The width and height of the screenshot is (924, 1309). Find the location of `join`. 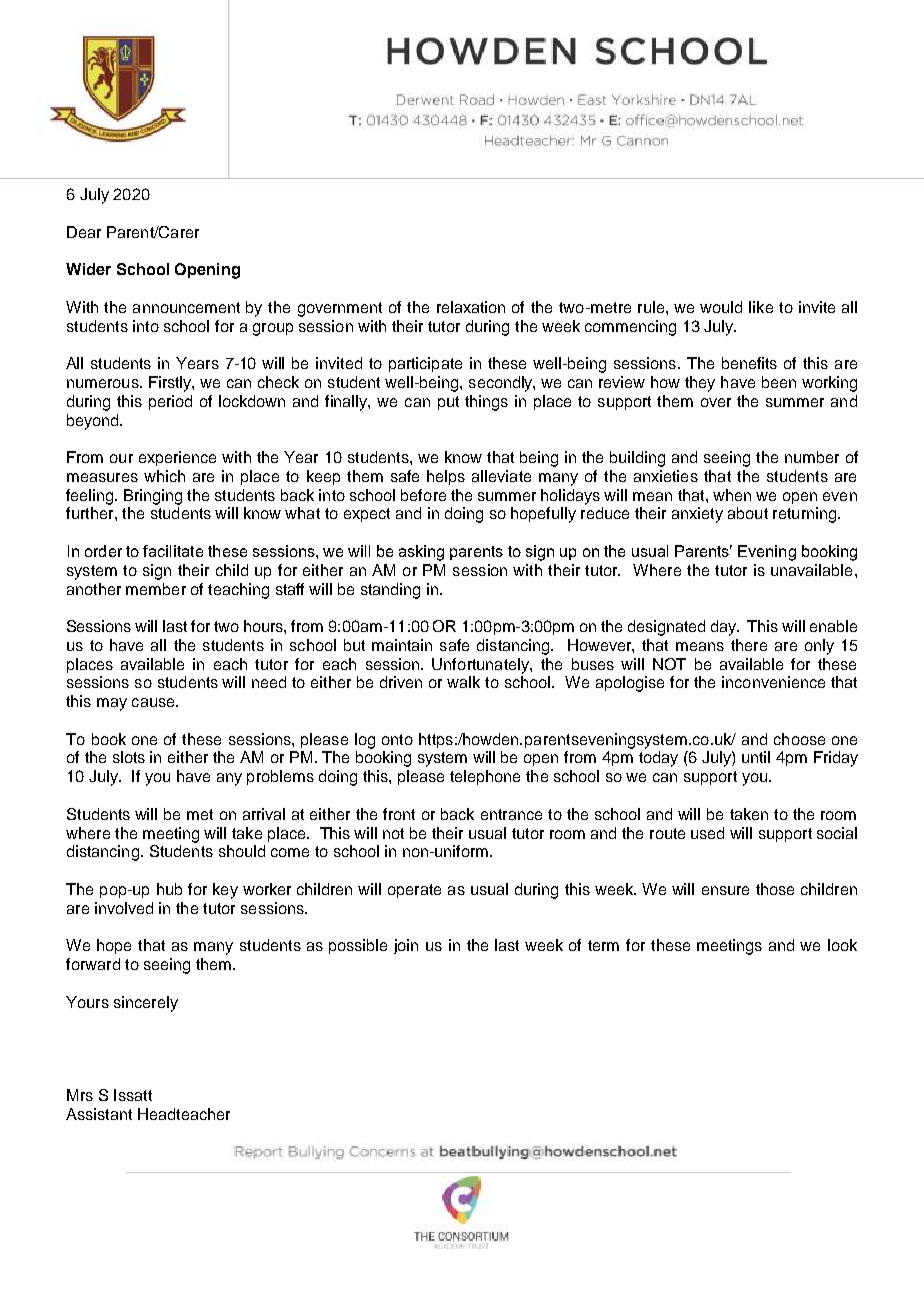

join is located at coordinates (406, 946).
